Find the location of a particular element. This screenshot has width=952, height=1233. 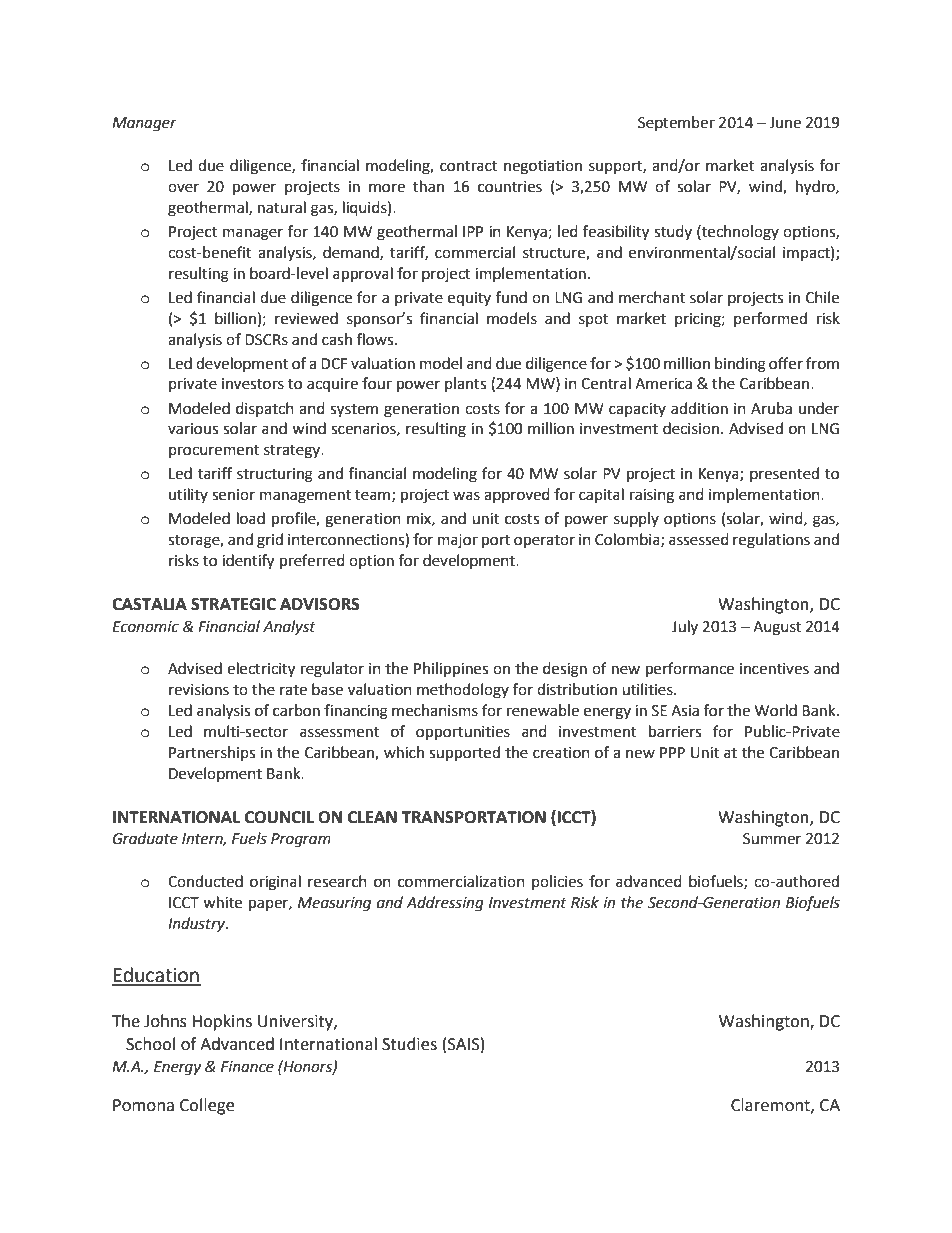

contract is located at coordinates (469, 166).
